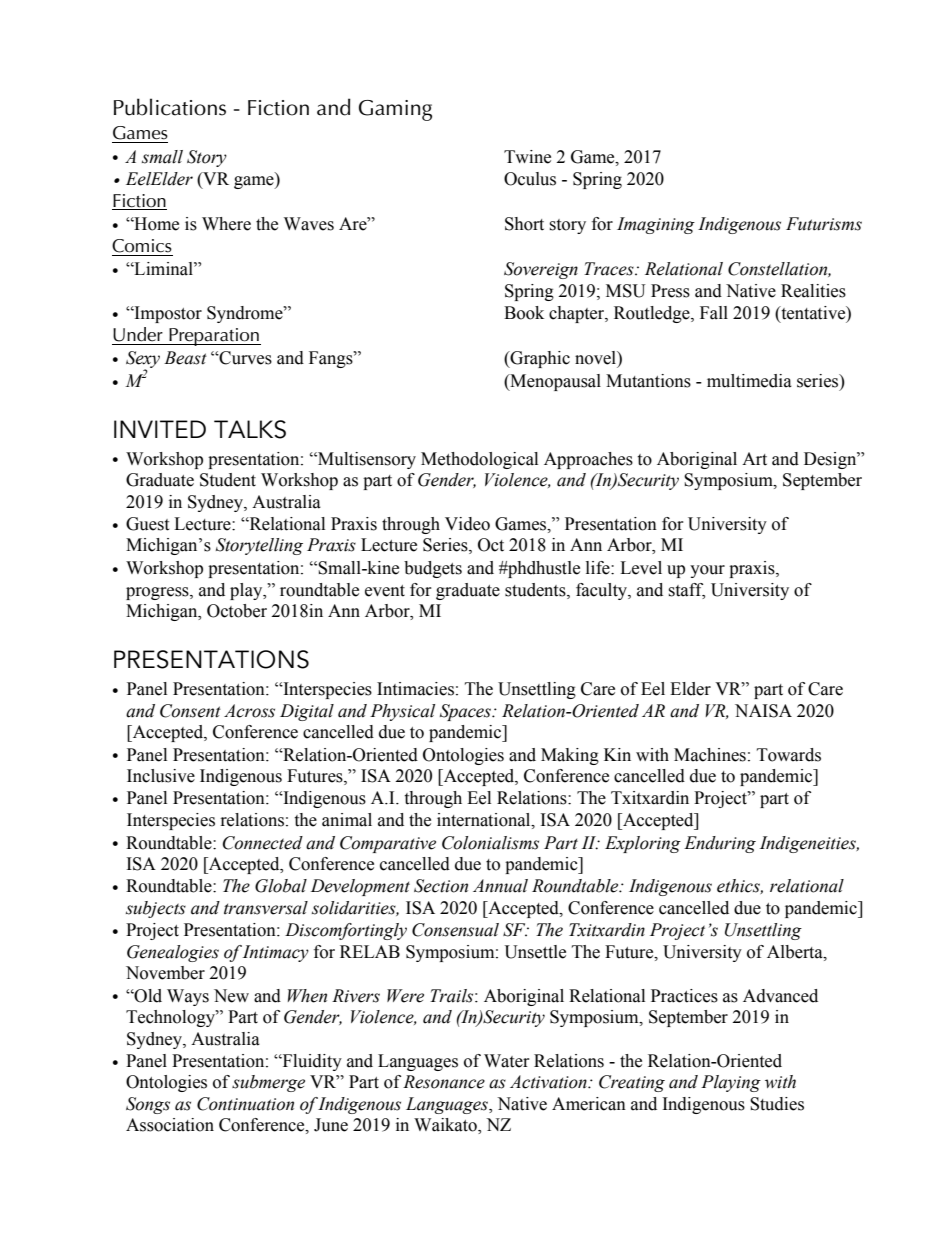 This page has width=952, height=1233. What do you see at coordinates (500, 886) in the page?
I see `Annual` at bounding box center [500, 886].
